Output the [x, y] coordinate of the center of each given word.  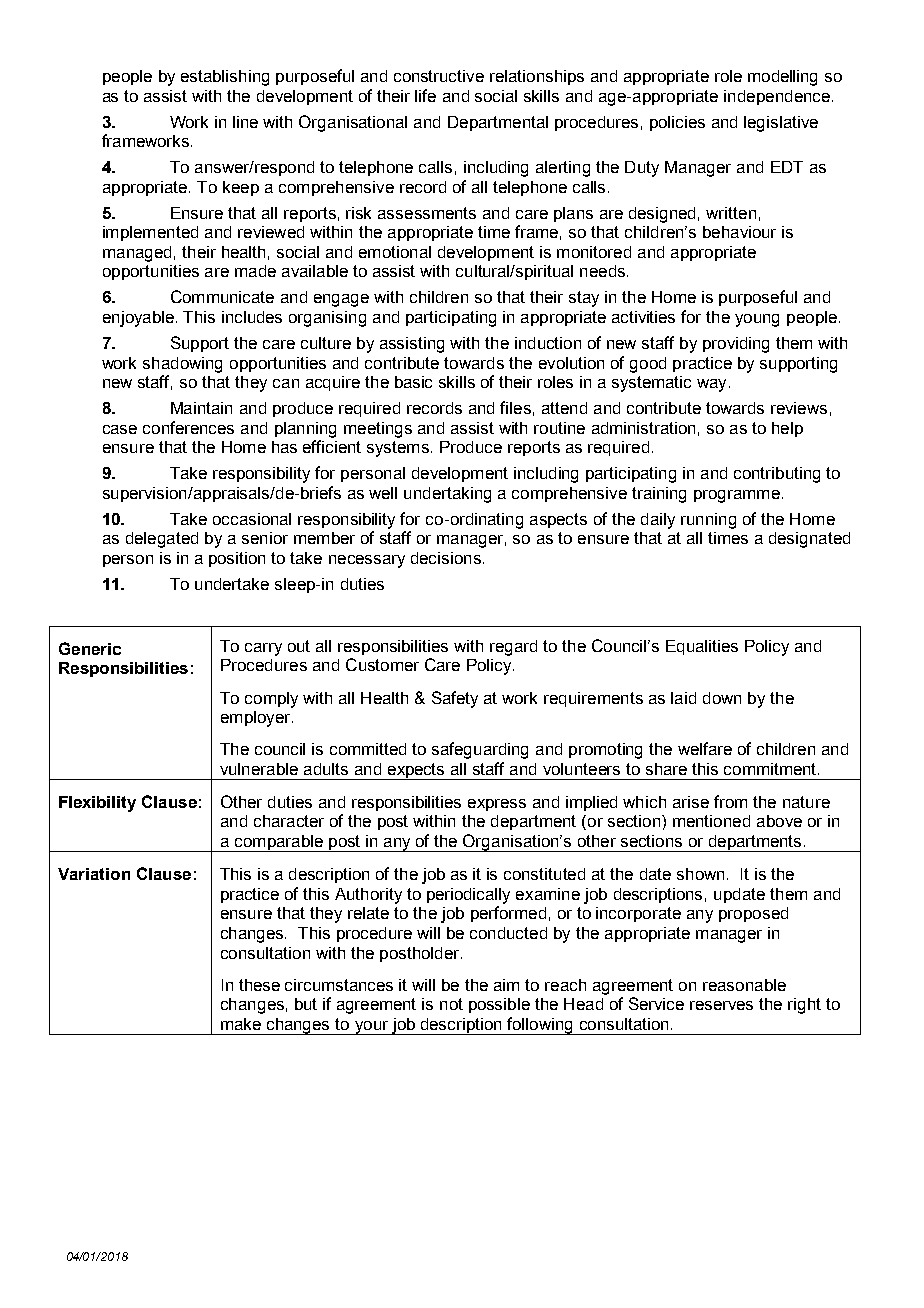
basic [413, 382]
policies [677, 123]
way [711, 385]
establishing [225, 78]
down [722, 698]
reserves [721, 1005]
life [425, 95]
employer [257, 719]
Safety [455, 699]
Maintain [201, 408]
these [259, 985]
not [451, 1004]
